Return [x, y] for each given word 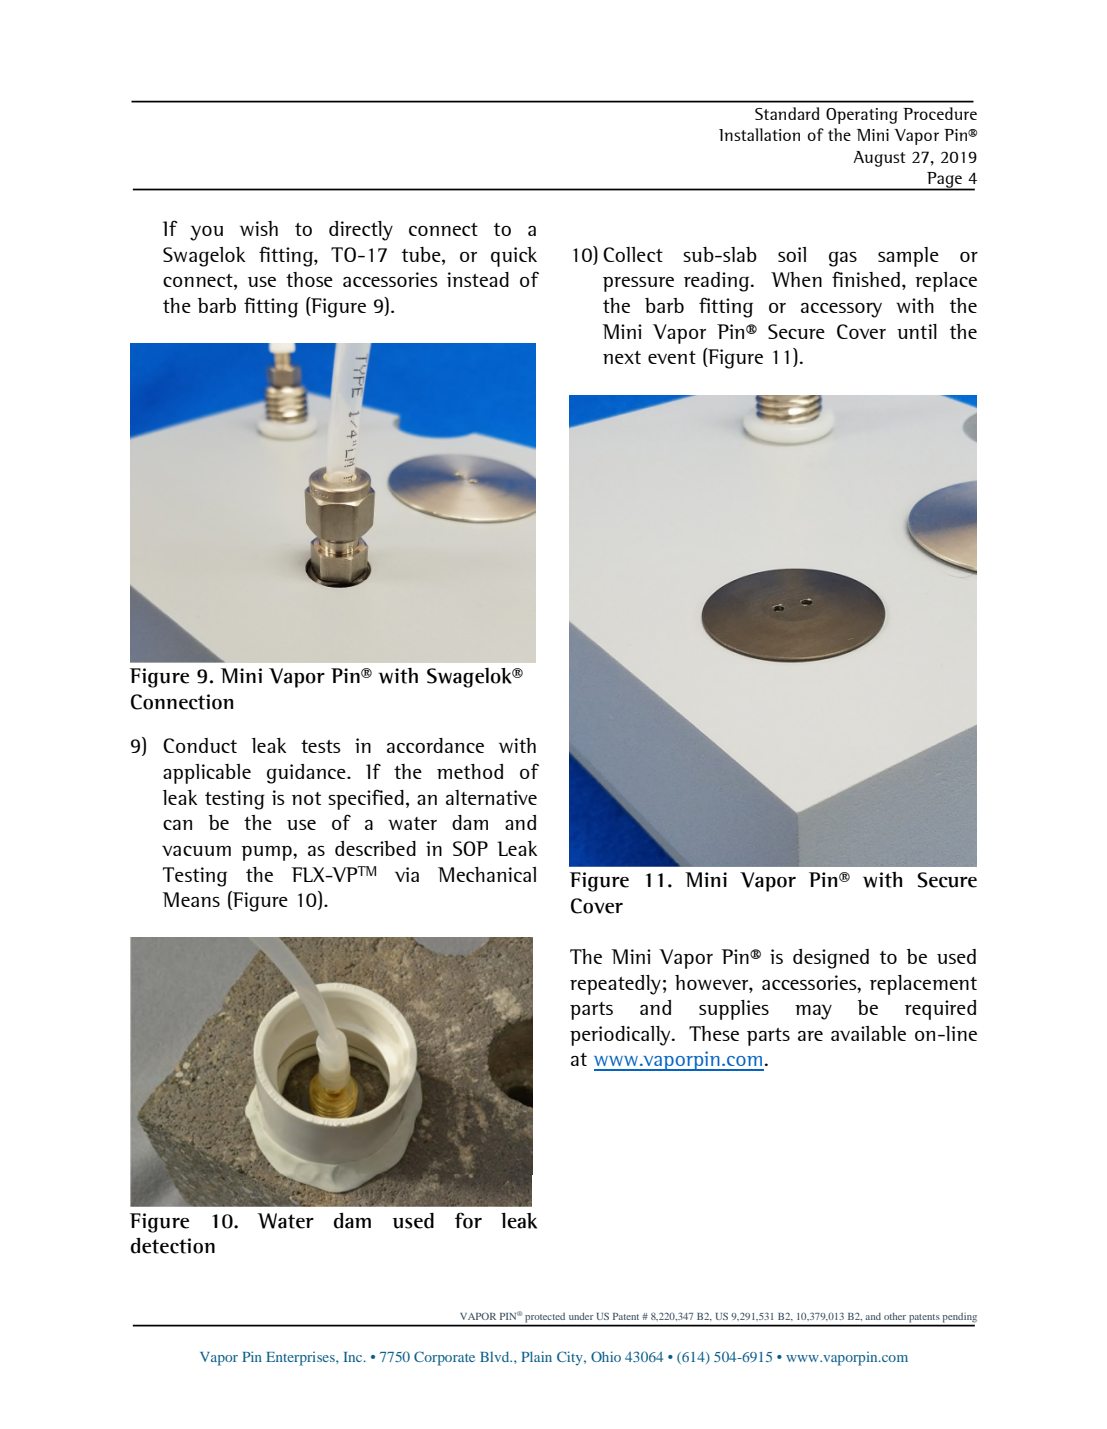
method [470, 771]
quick [514, 257]
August [879, 159]
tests [321, 746]
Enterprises [301, 1359]
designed [831, 959]
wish [259, 228]
